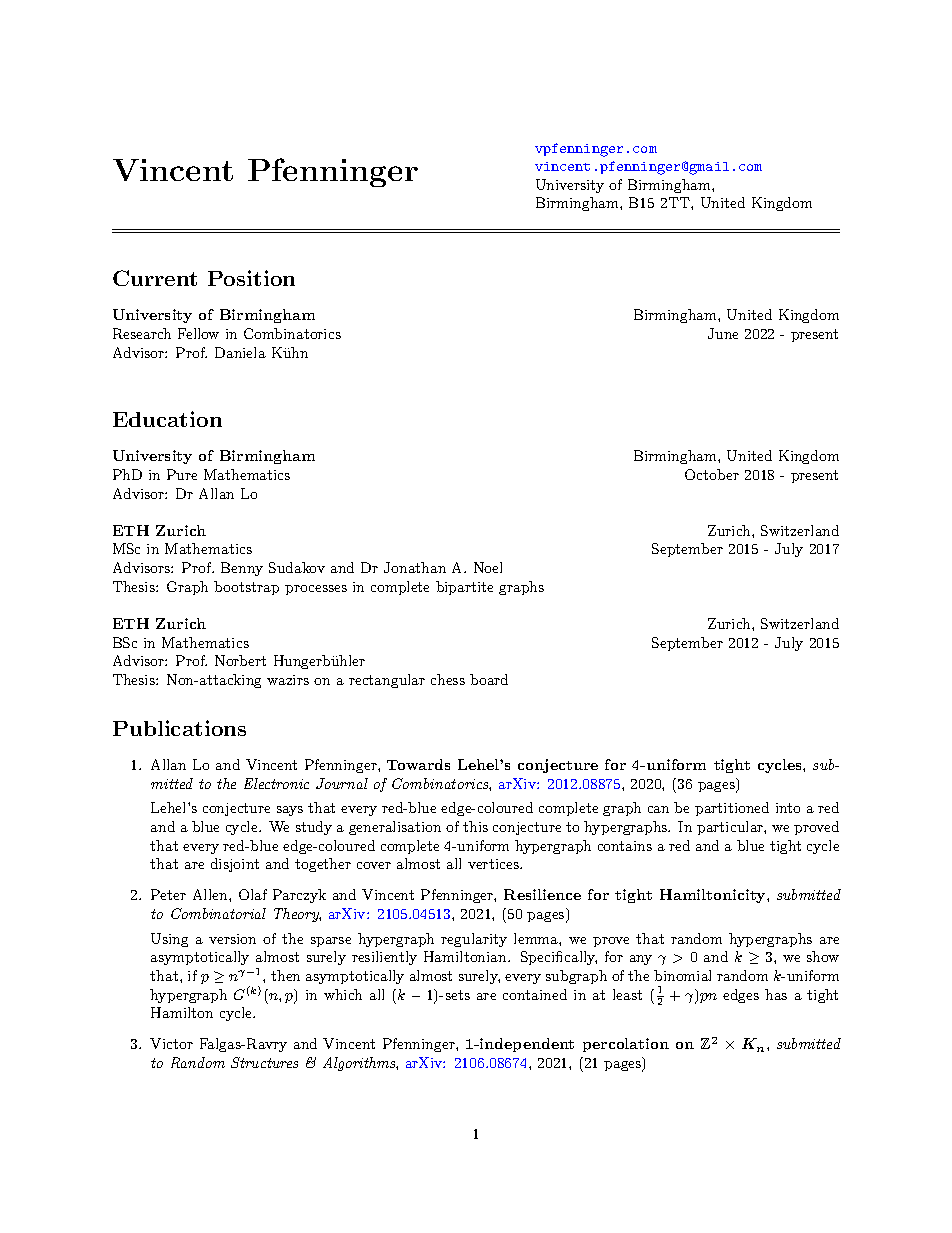 This image has height=1233, width=952. I want to click on June, so click(723, 333).
